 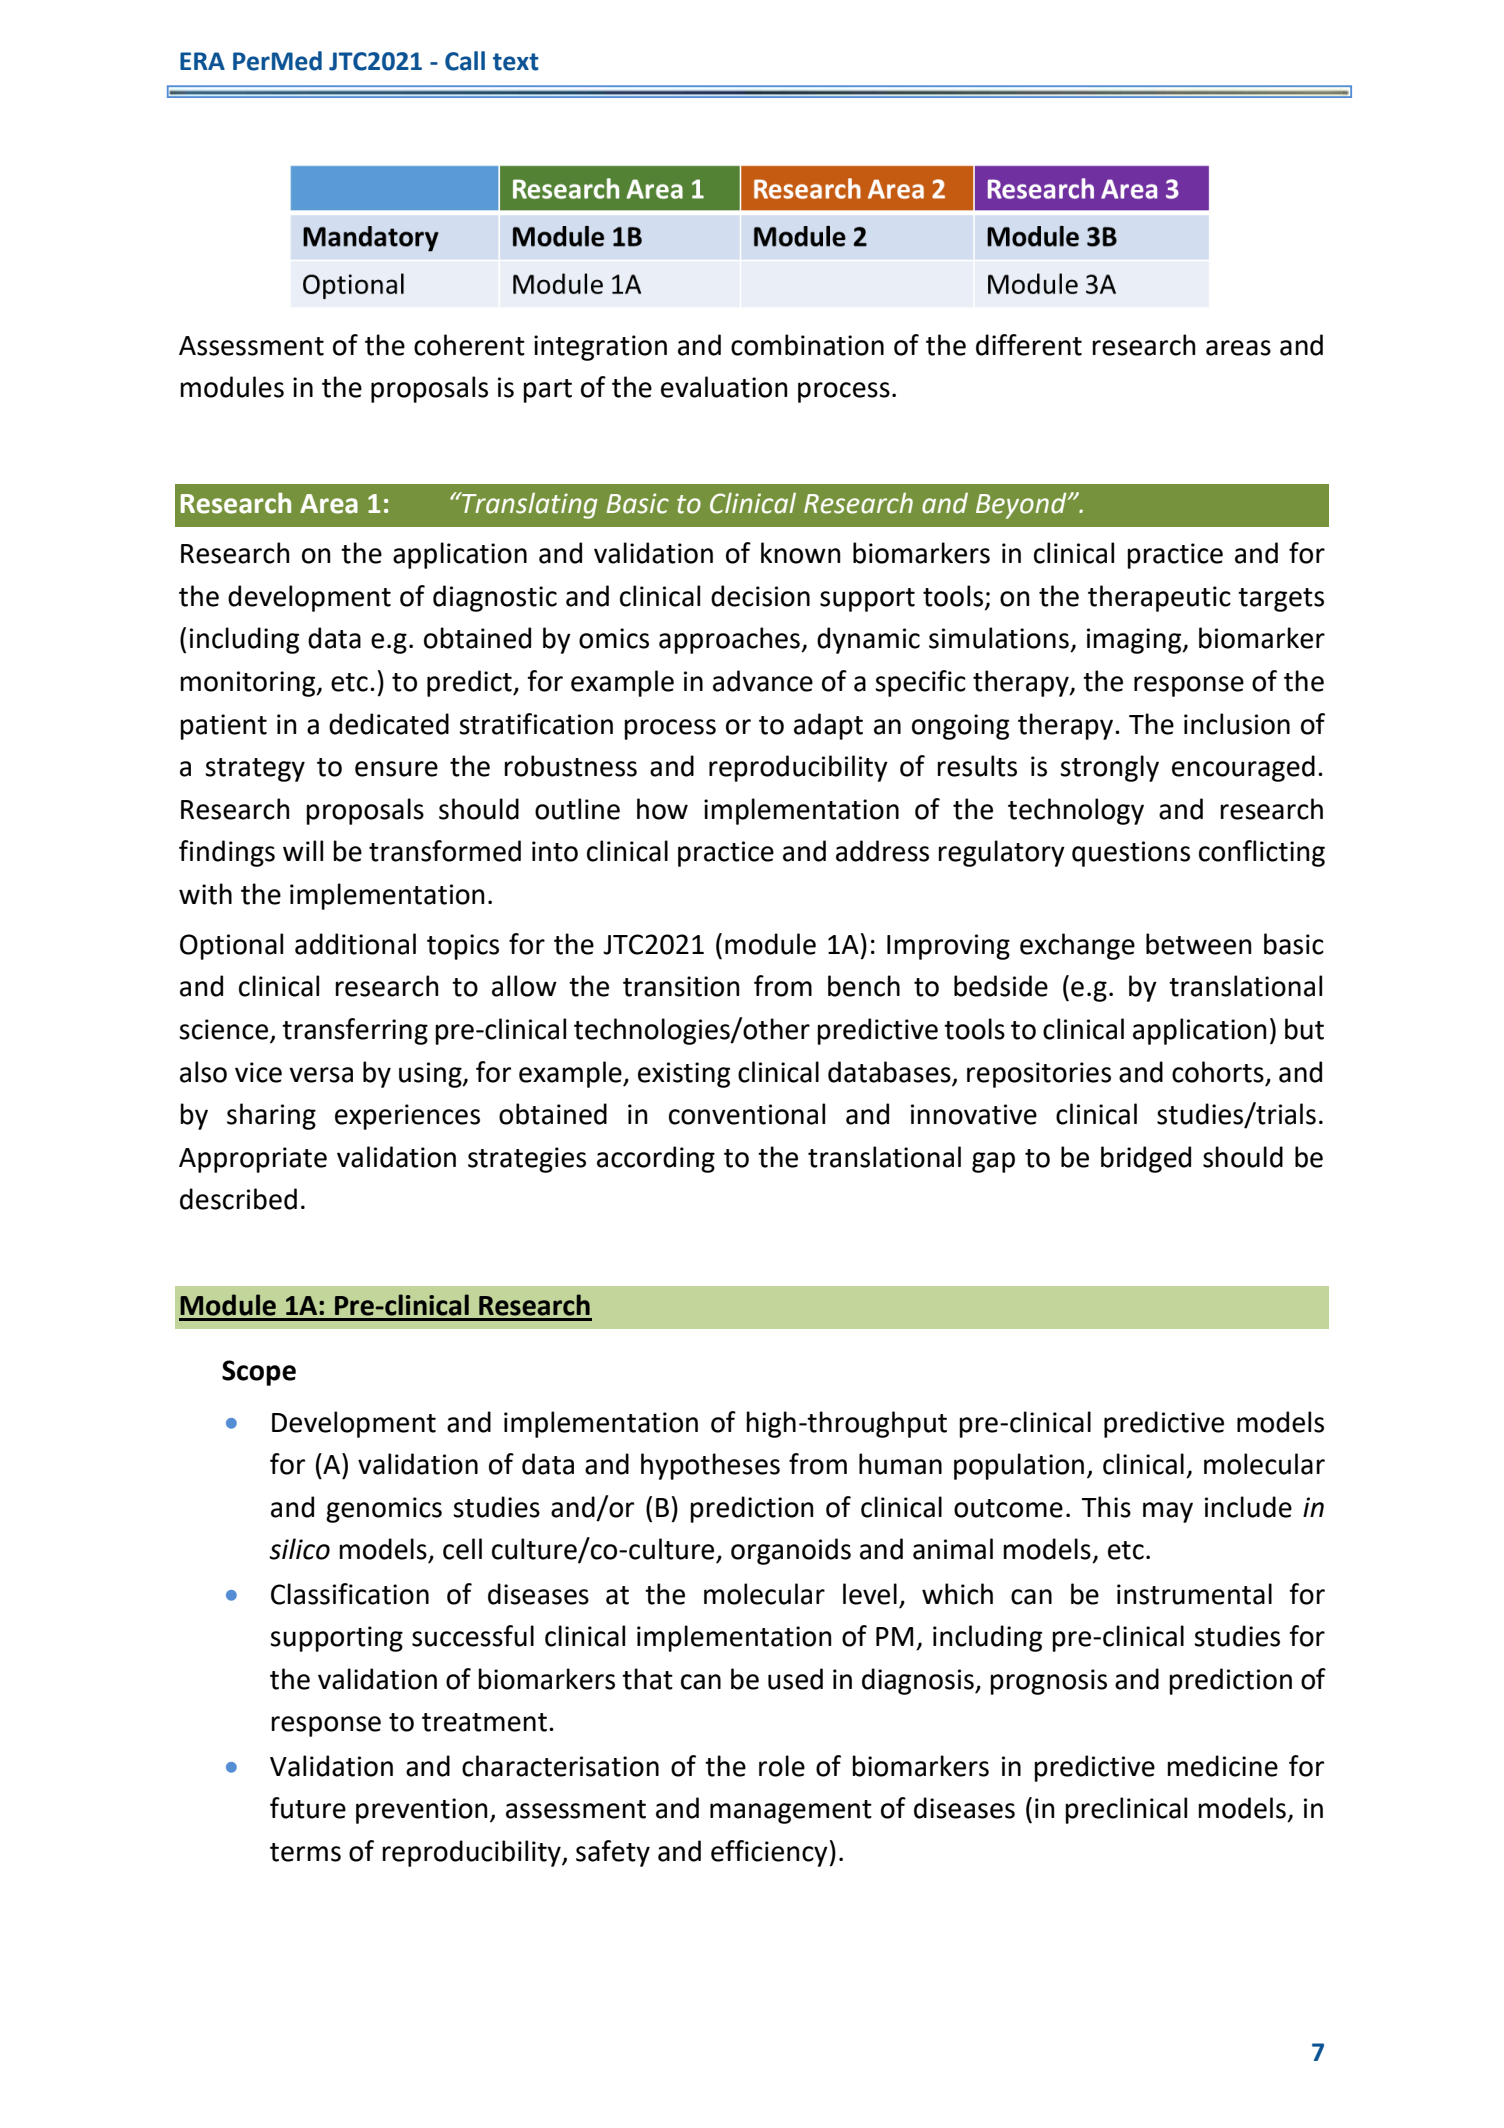 What do you see at coordinates (1029, 345) in the screenshot?
I see `different` at bounding box center [1029, 345].
